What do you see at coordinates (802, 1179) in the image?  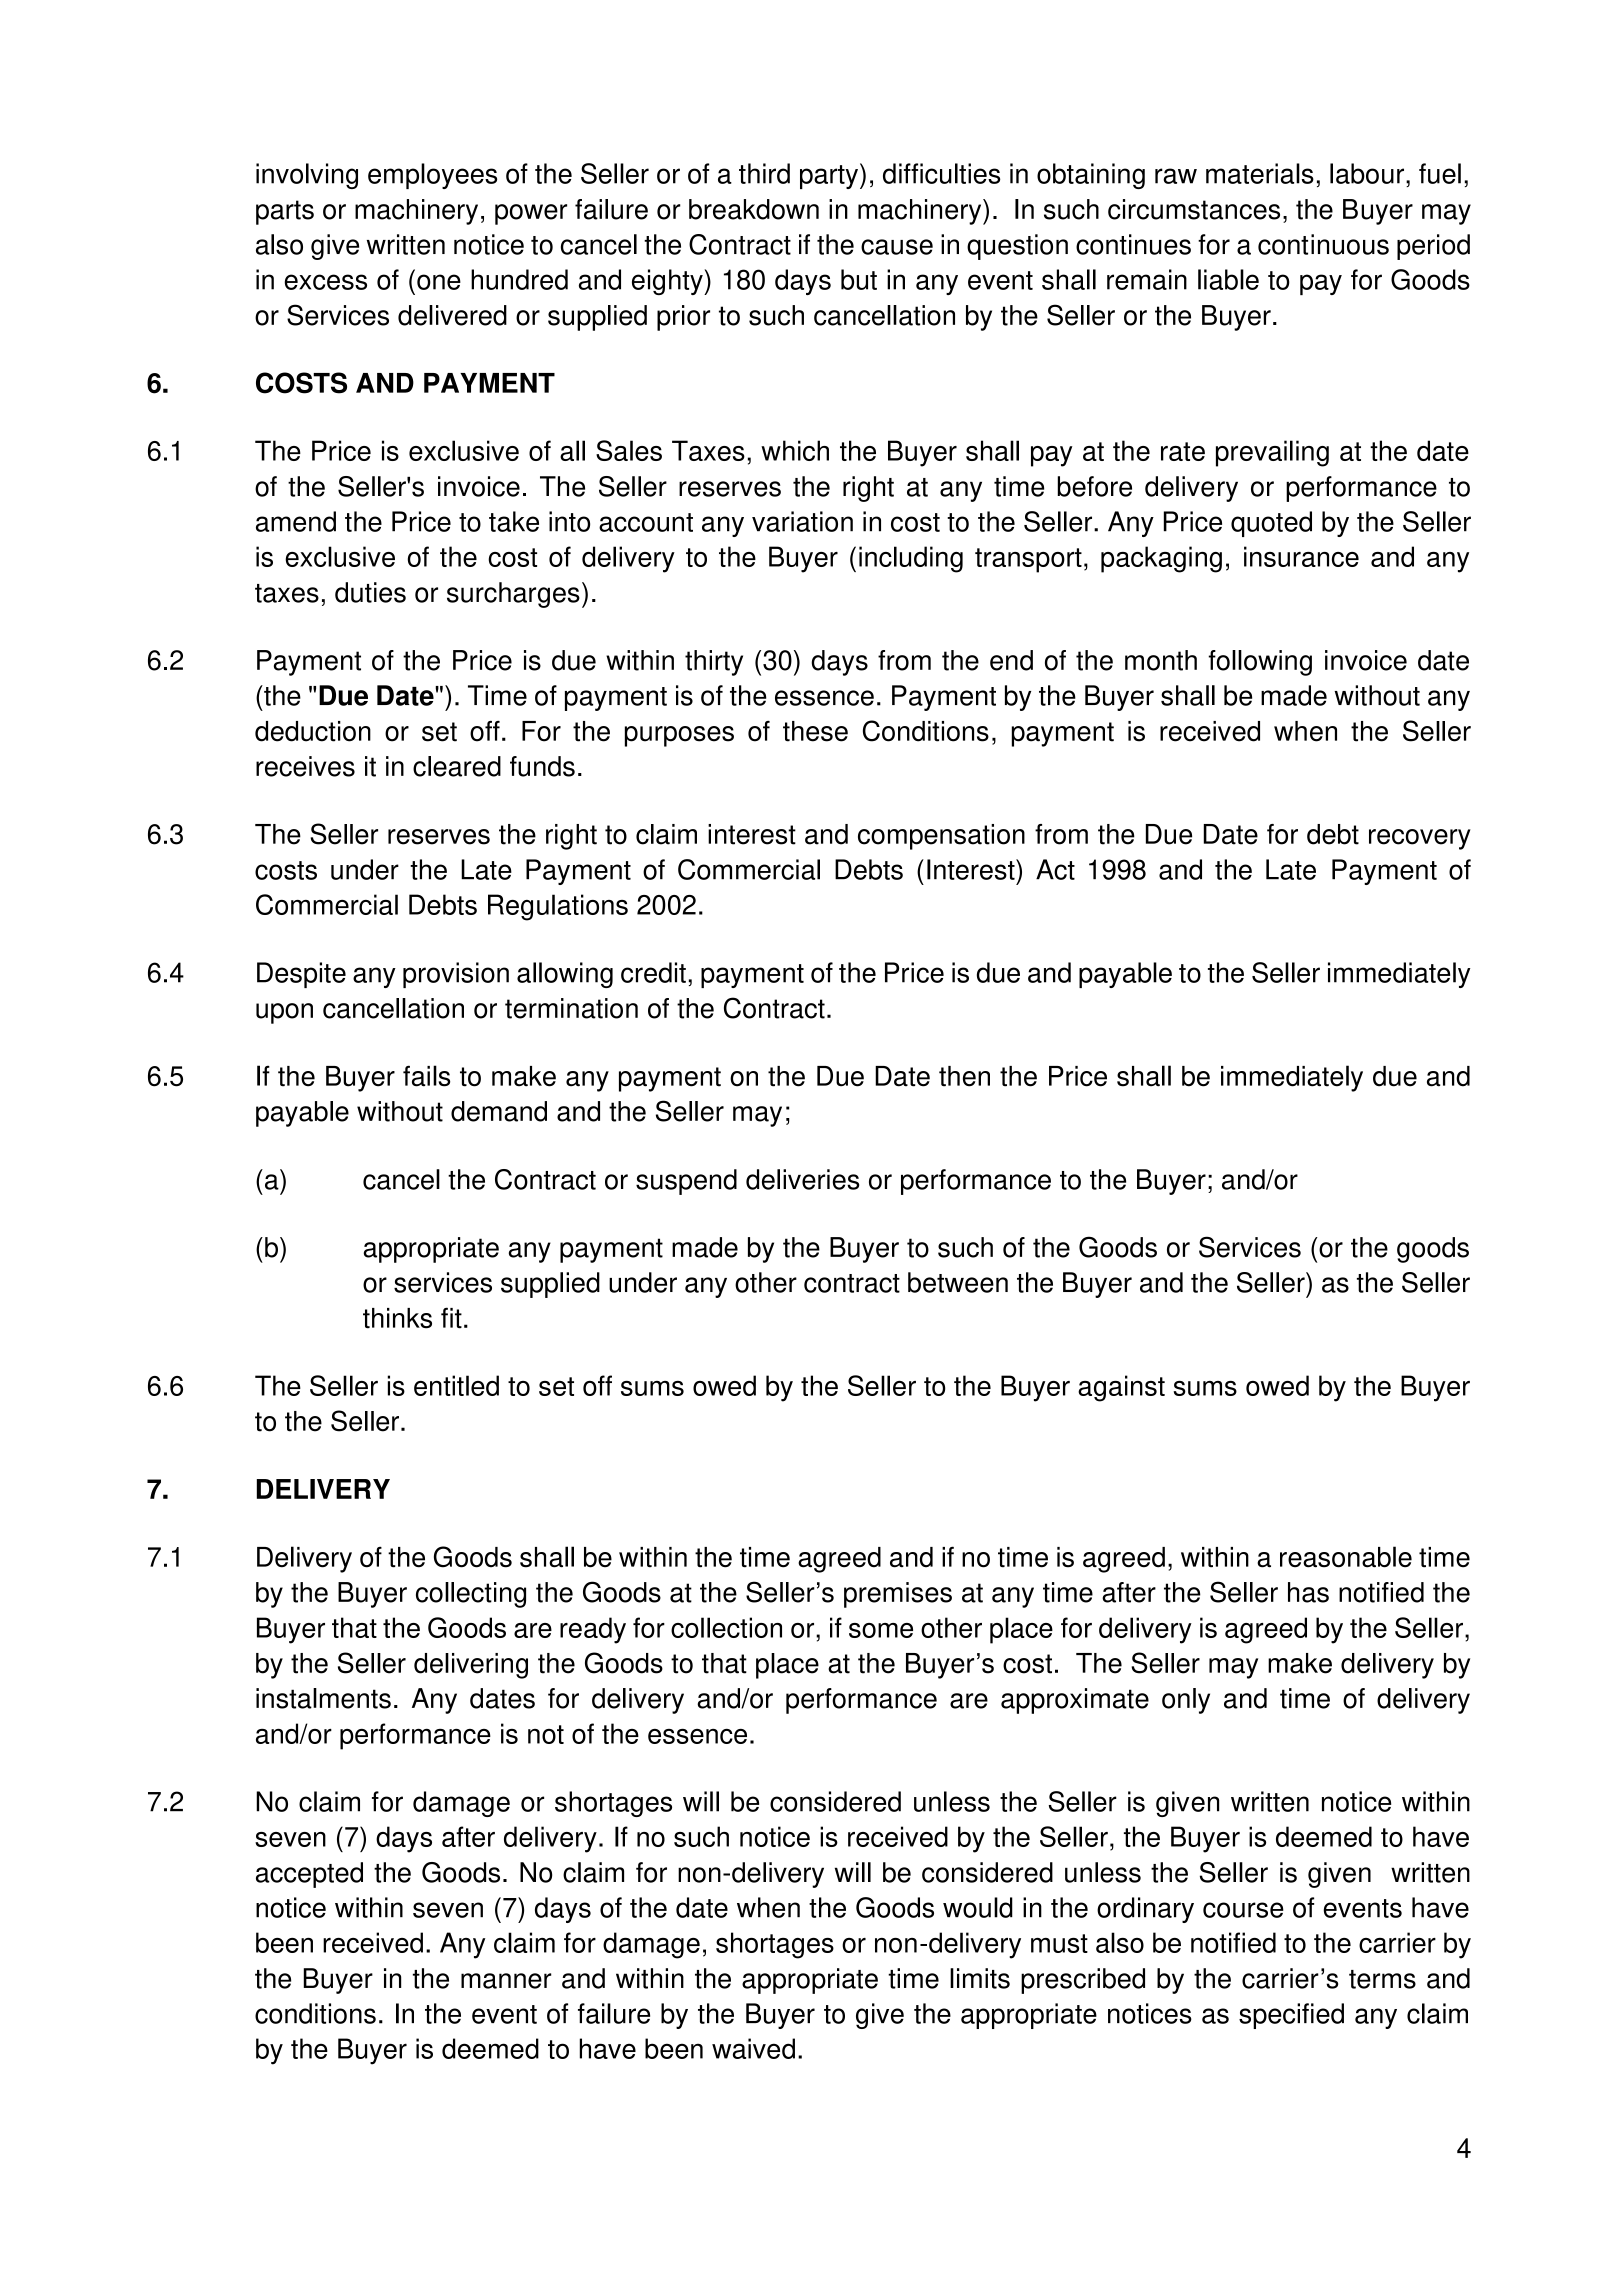 I see `deliveries` at bounding box center [802, 1179].
